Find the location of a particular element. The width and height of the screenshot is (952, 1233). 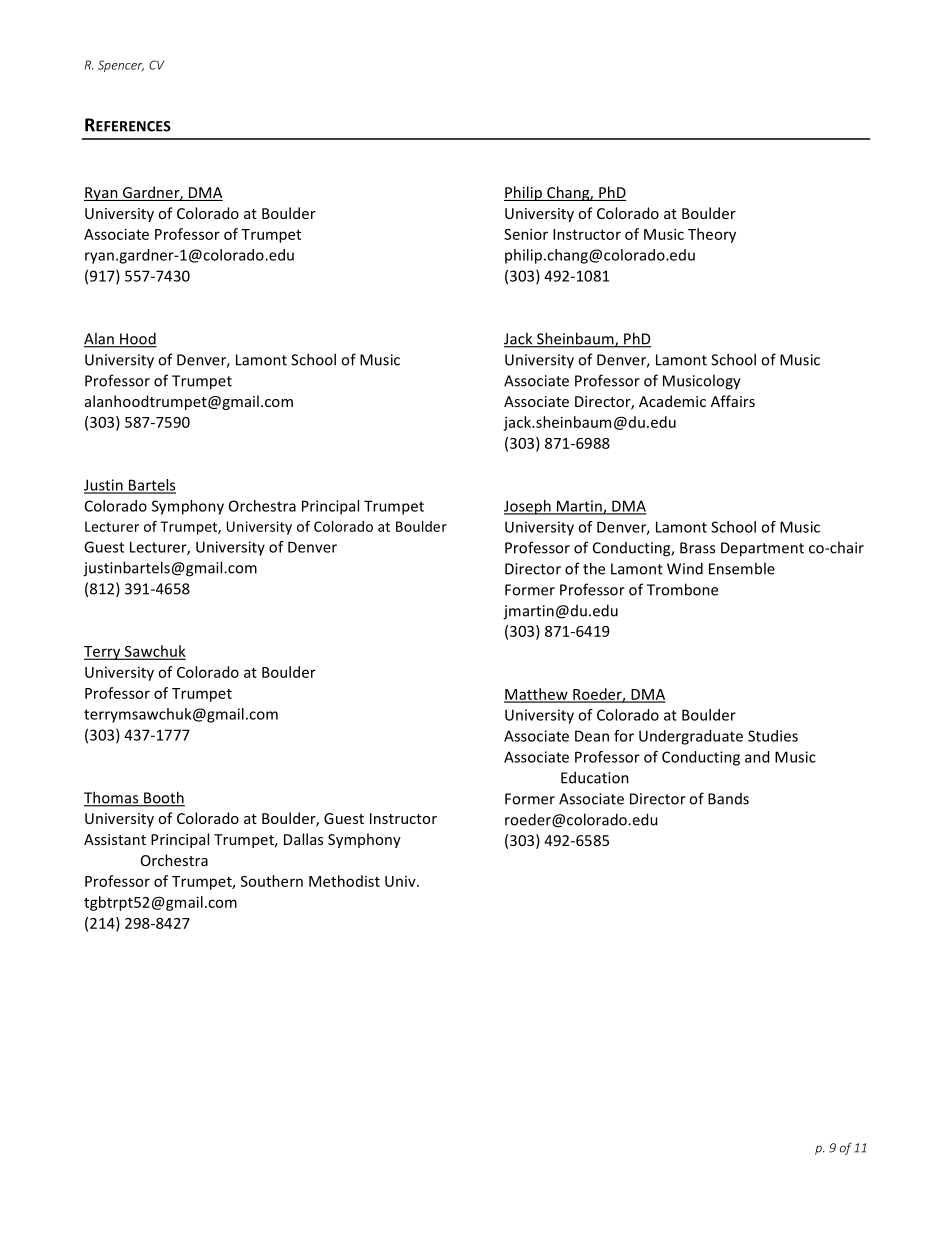

Booth is located at coordinates (163, 798).
